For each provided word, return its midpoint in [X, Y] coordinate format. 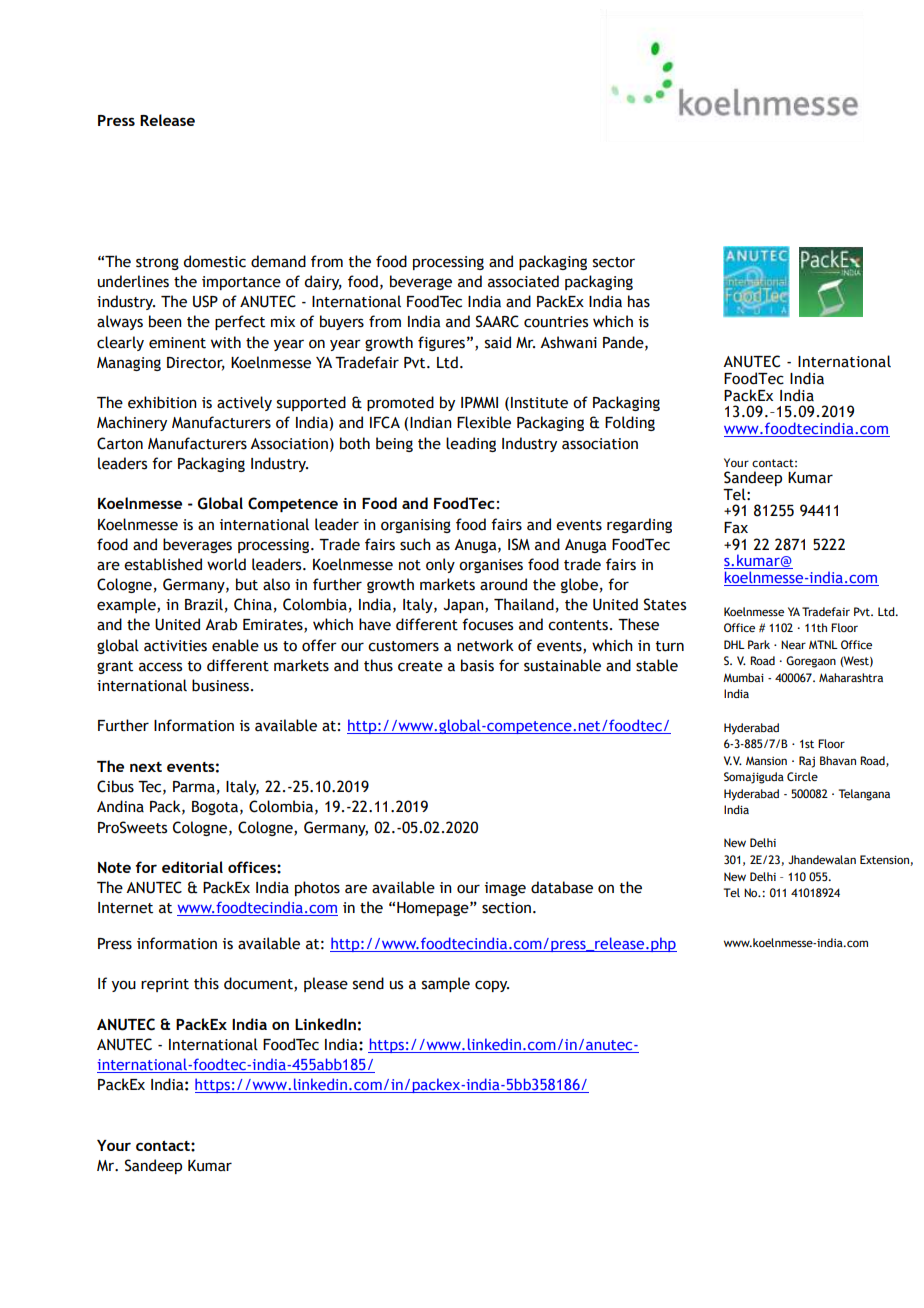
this [206, 983]
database [562, 887]
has [639, 301]
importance [241, 283]
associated [523, 281]
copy [492, 986]
